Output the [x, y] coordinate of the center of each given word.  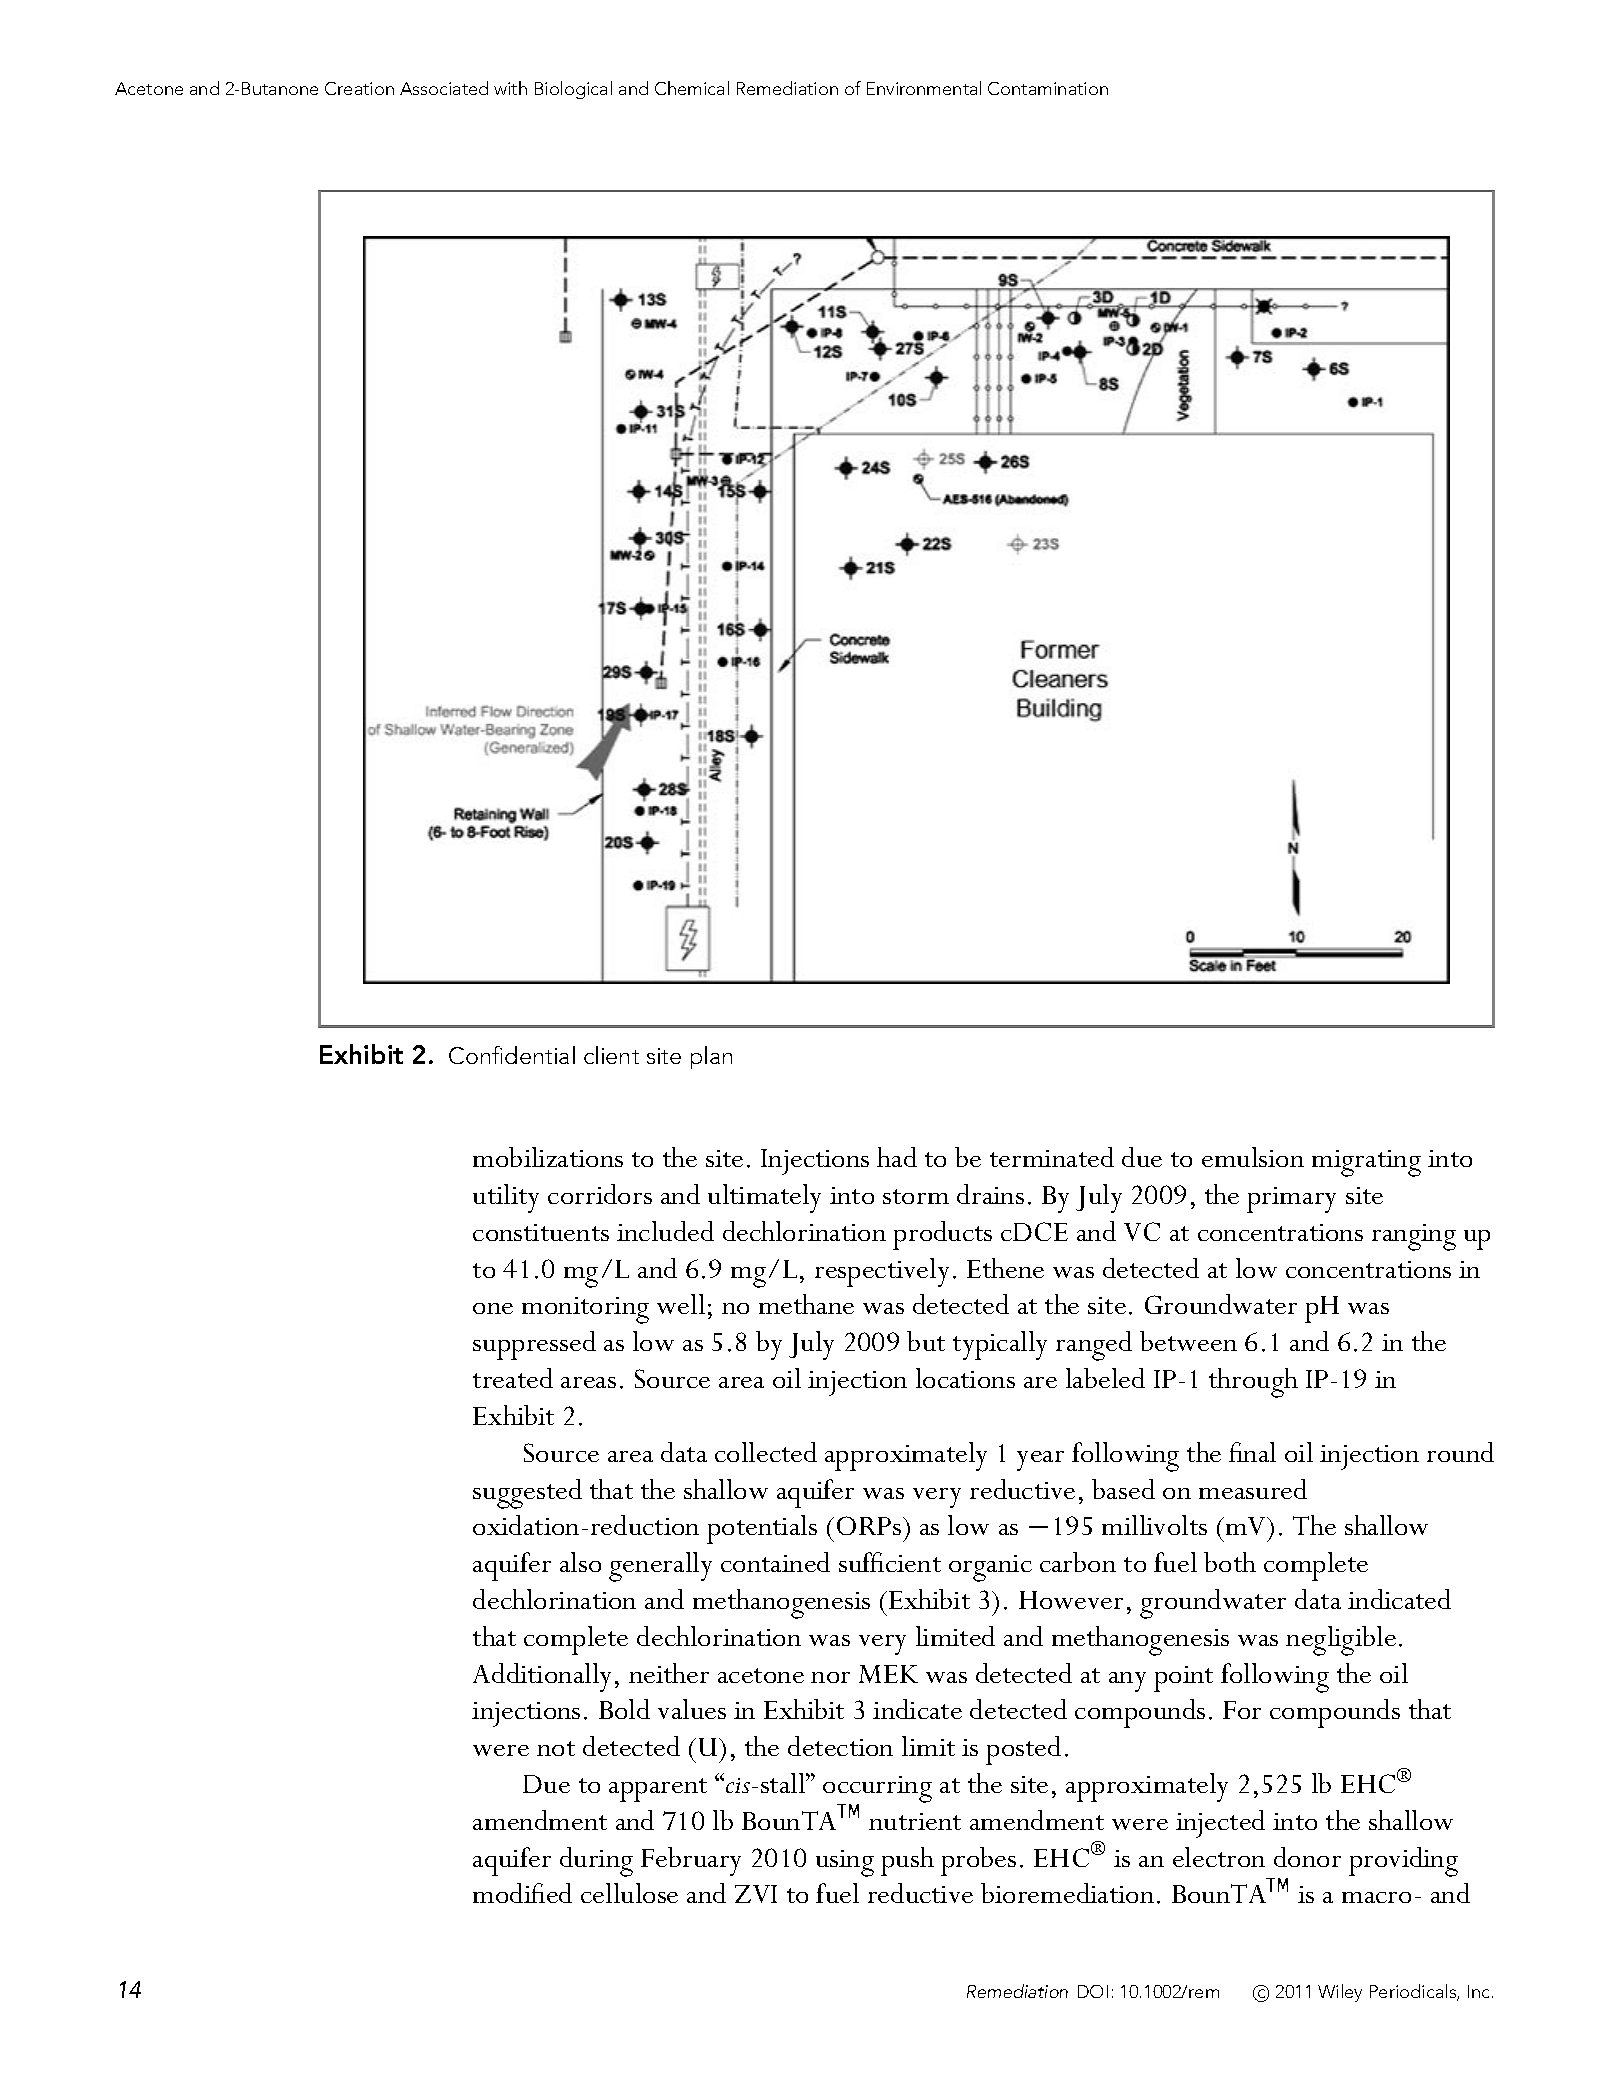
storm [916, 1196]
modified [522, 1893]
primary [1291, 1200]
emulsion [1253, 1157]
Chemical [692, 88]
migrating [1366, 1163]
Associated [444, 88]
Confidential [512, 1055]
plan [711, 1057]
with [510, 88]
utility [506, 1198]
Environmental [924, 88]
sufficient [890, 1562]
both [1230, 1562]
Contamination [1048, 88]
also [580, 1562]
